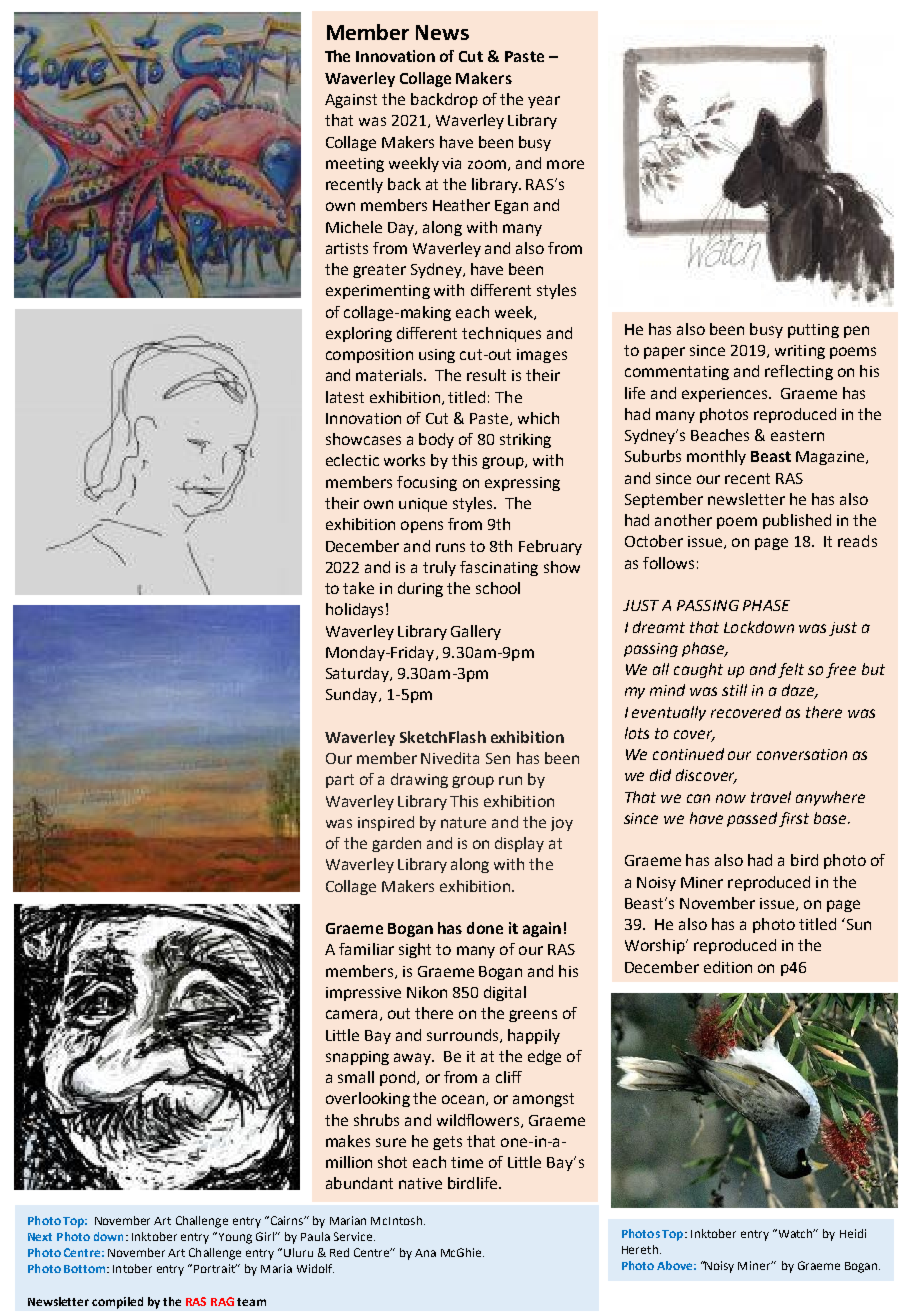  Describe the element at coordinates (485, 928) in the page. I see `done` at that location.
